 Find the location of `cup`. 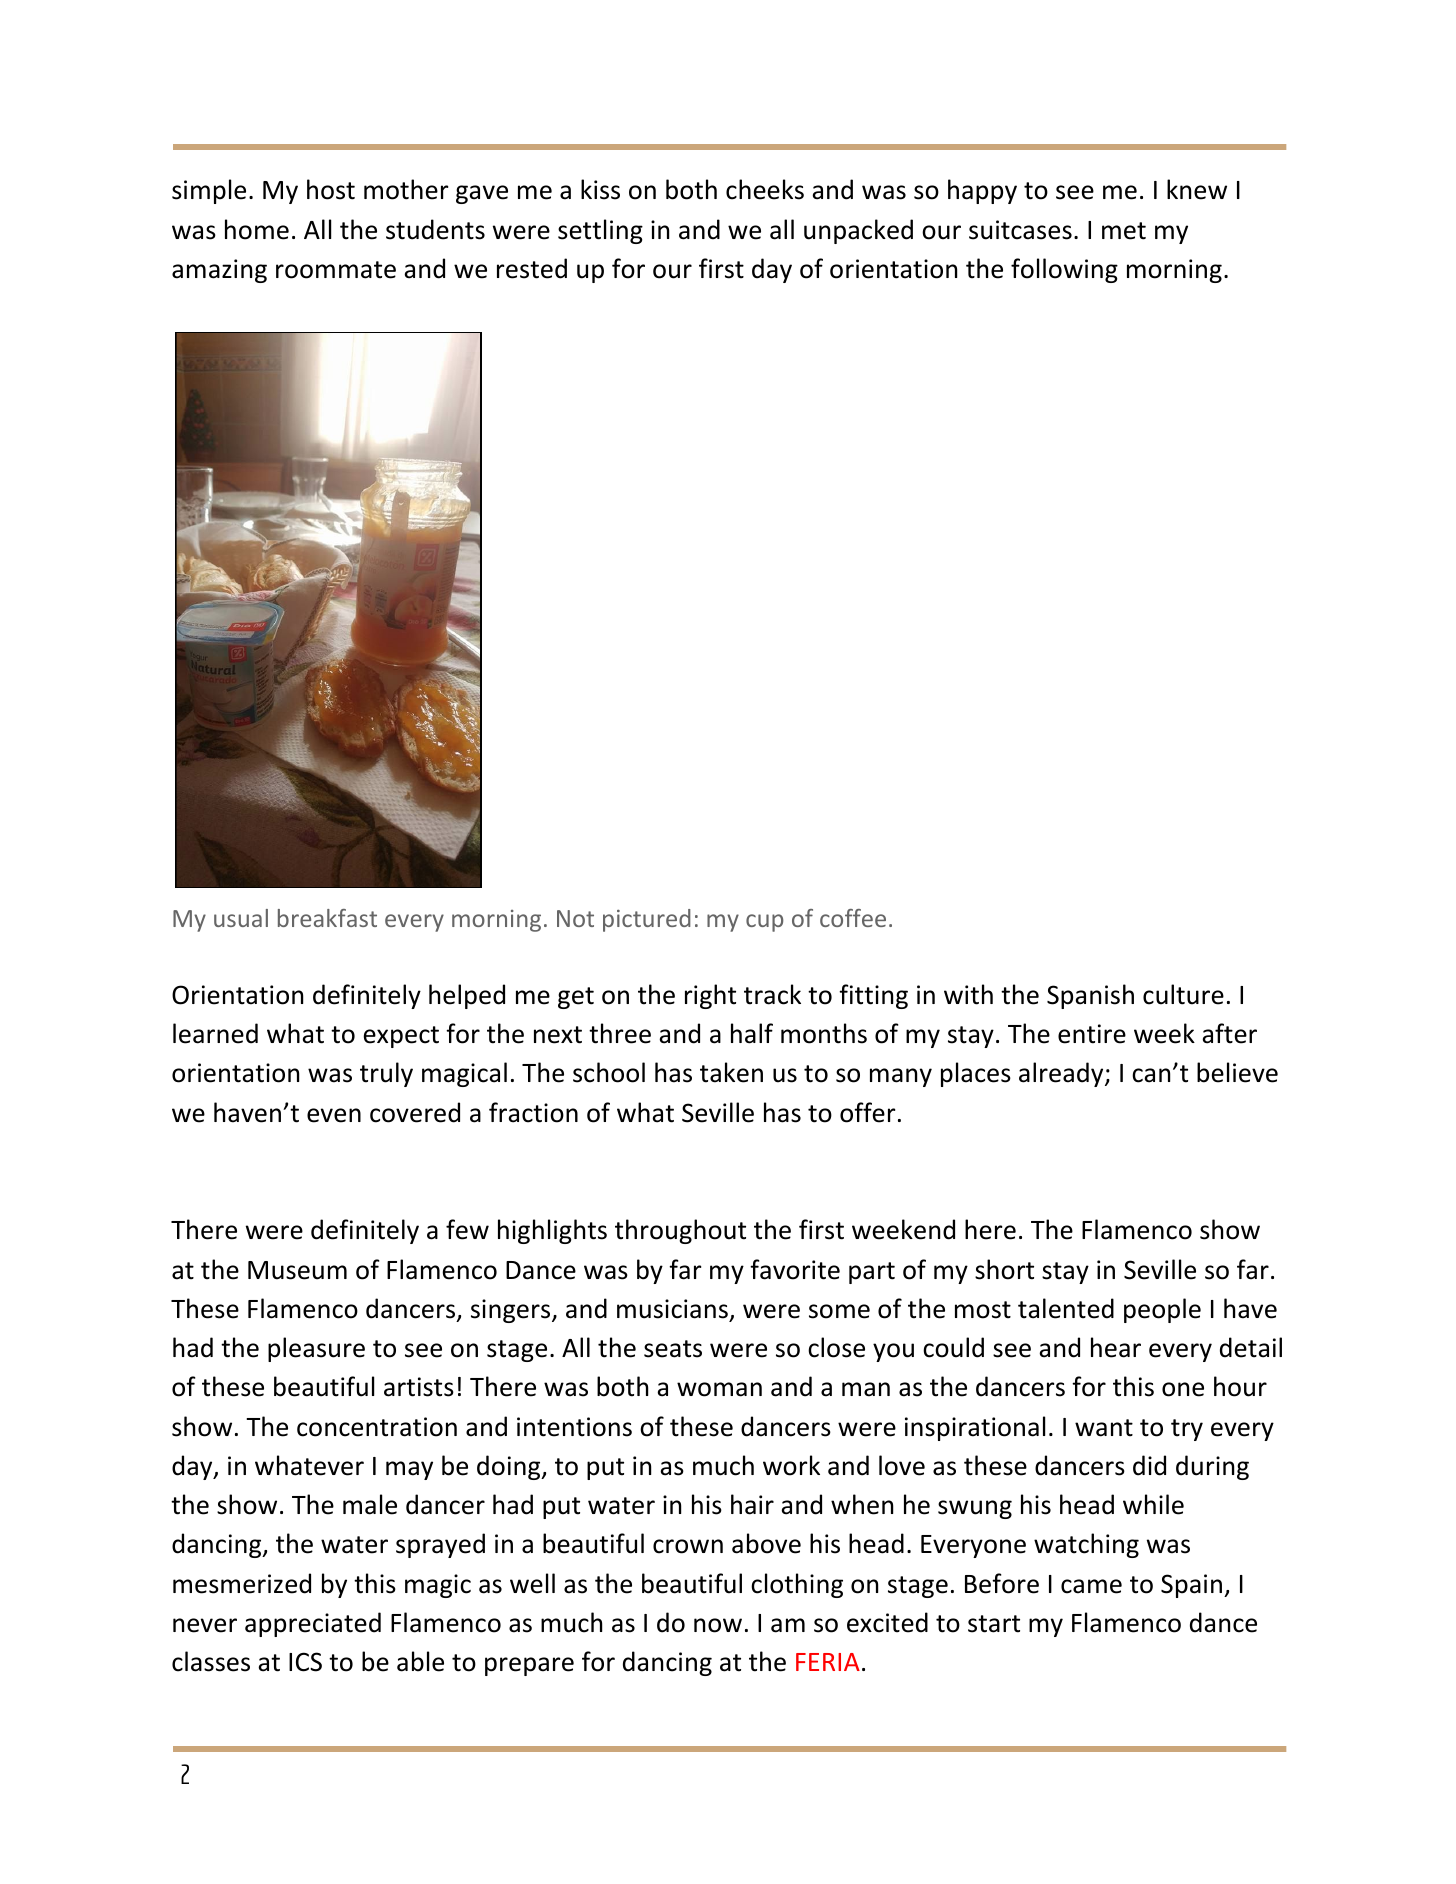

cup is located at coordinates (764, 923).
